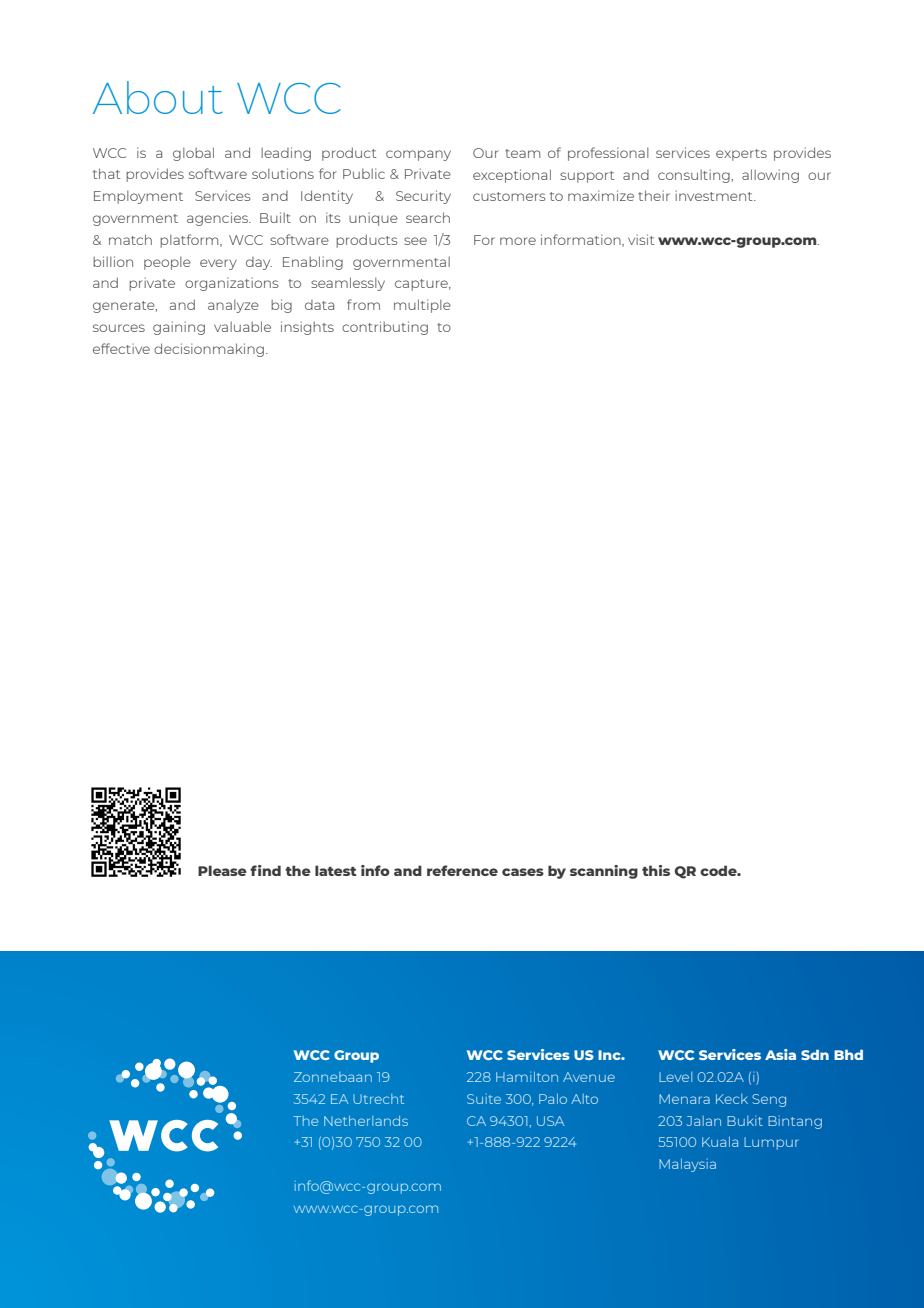  What do you see at coordinates (222, 870) in the screenshot?
I see `Please` at bounding box center [222, 870].
